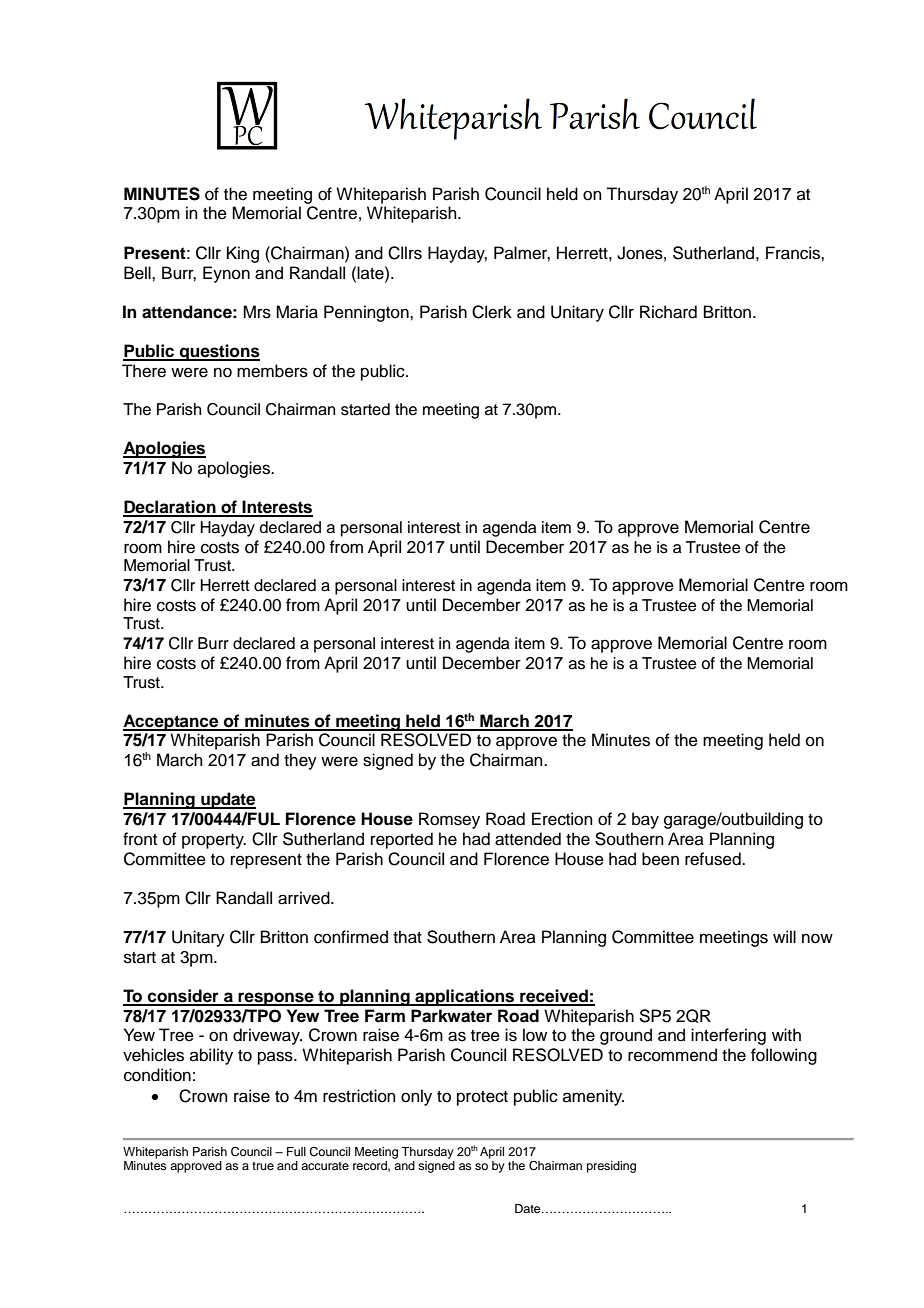 This document has width=924, height=1308. Describe the element at coordinates (482, 1098) in the document. I see `protect` at that location.
